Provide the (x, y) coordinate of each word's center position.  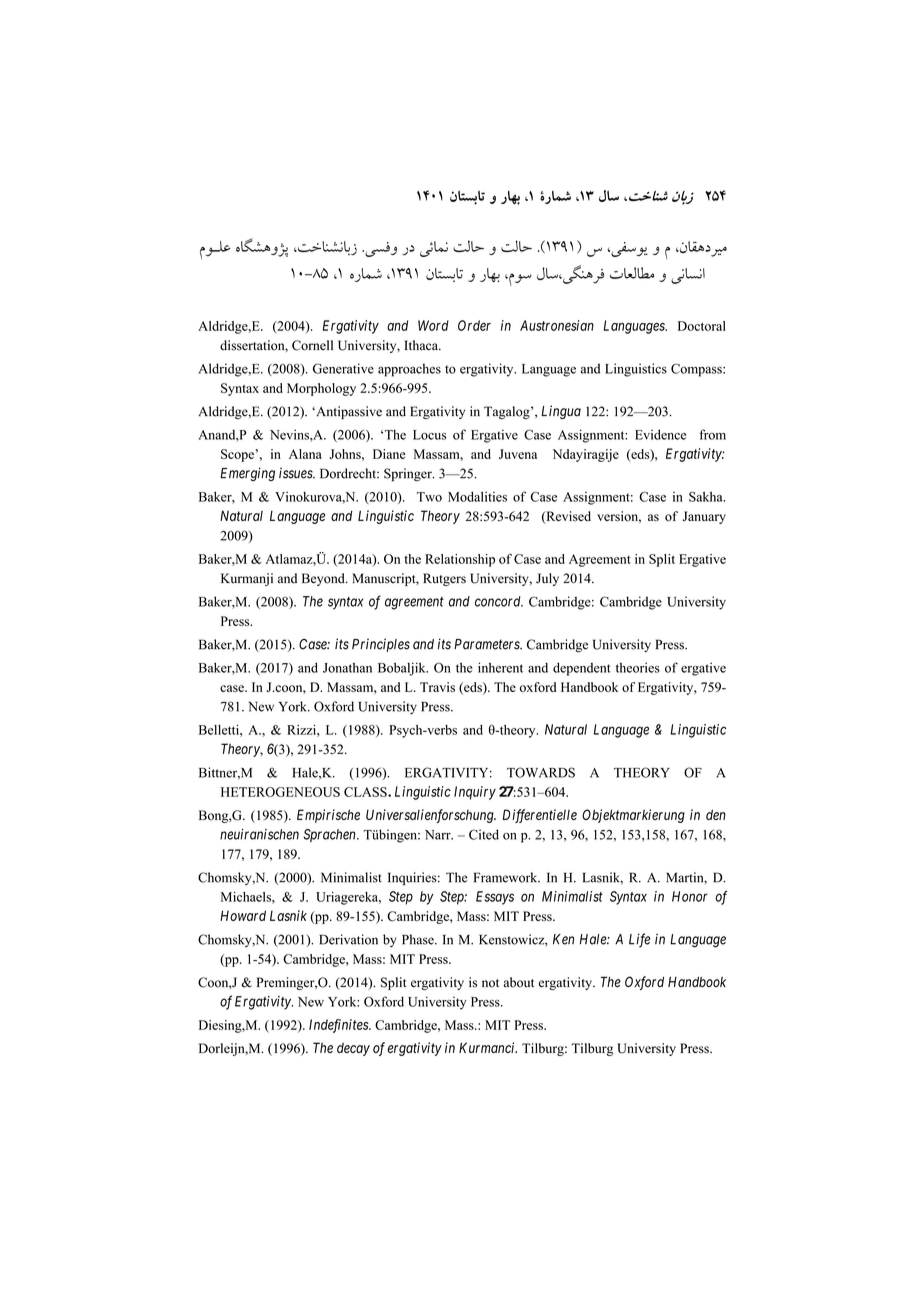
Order (474, 325)
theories (638, 667)
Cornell (312, 345)
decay (353, 1049)
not (490, 983)
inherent (500, 667)
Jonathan (347, 668)
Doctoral (702, 326)
